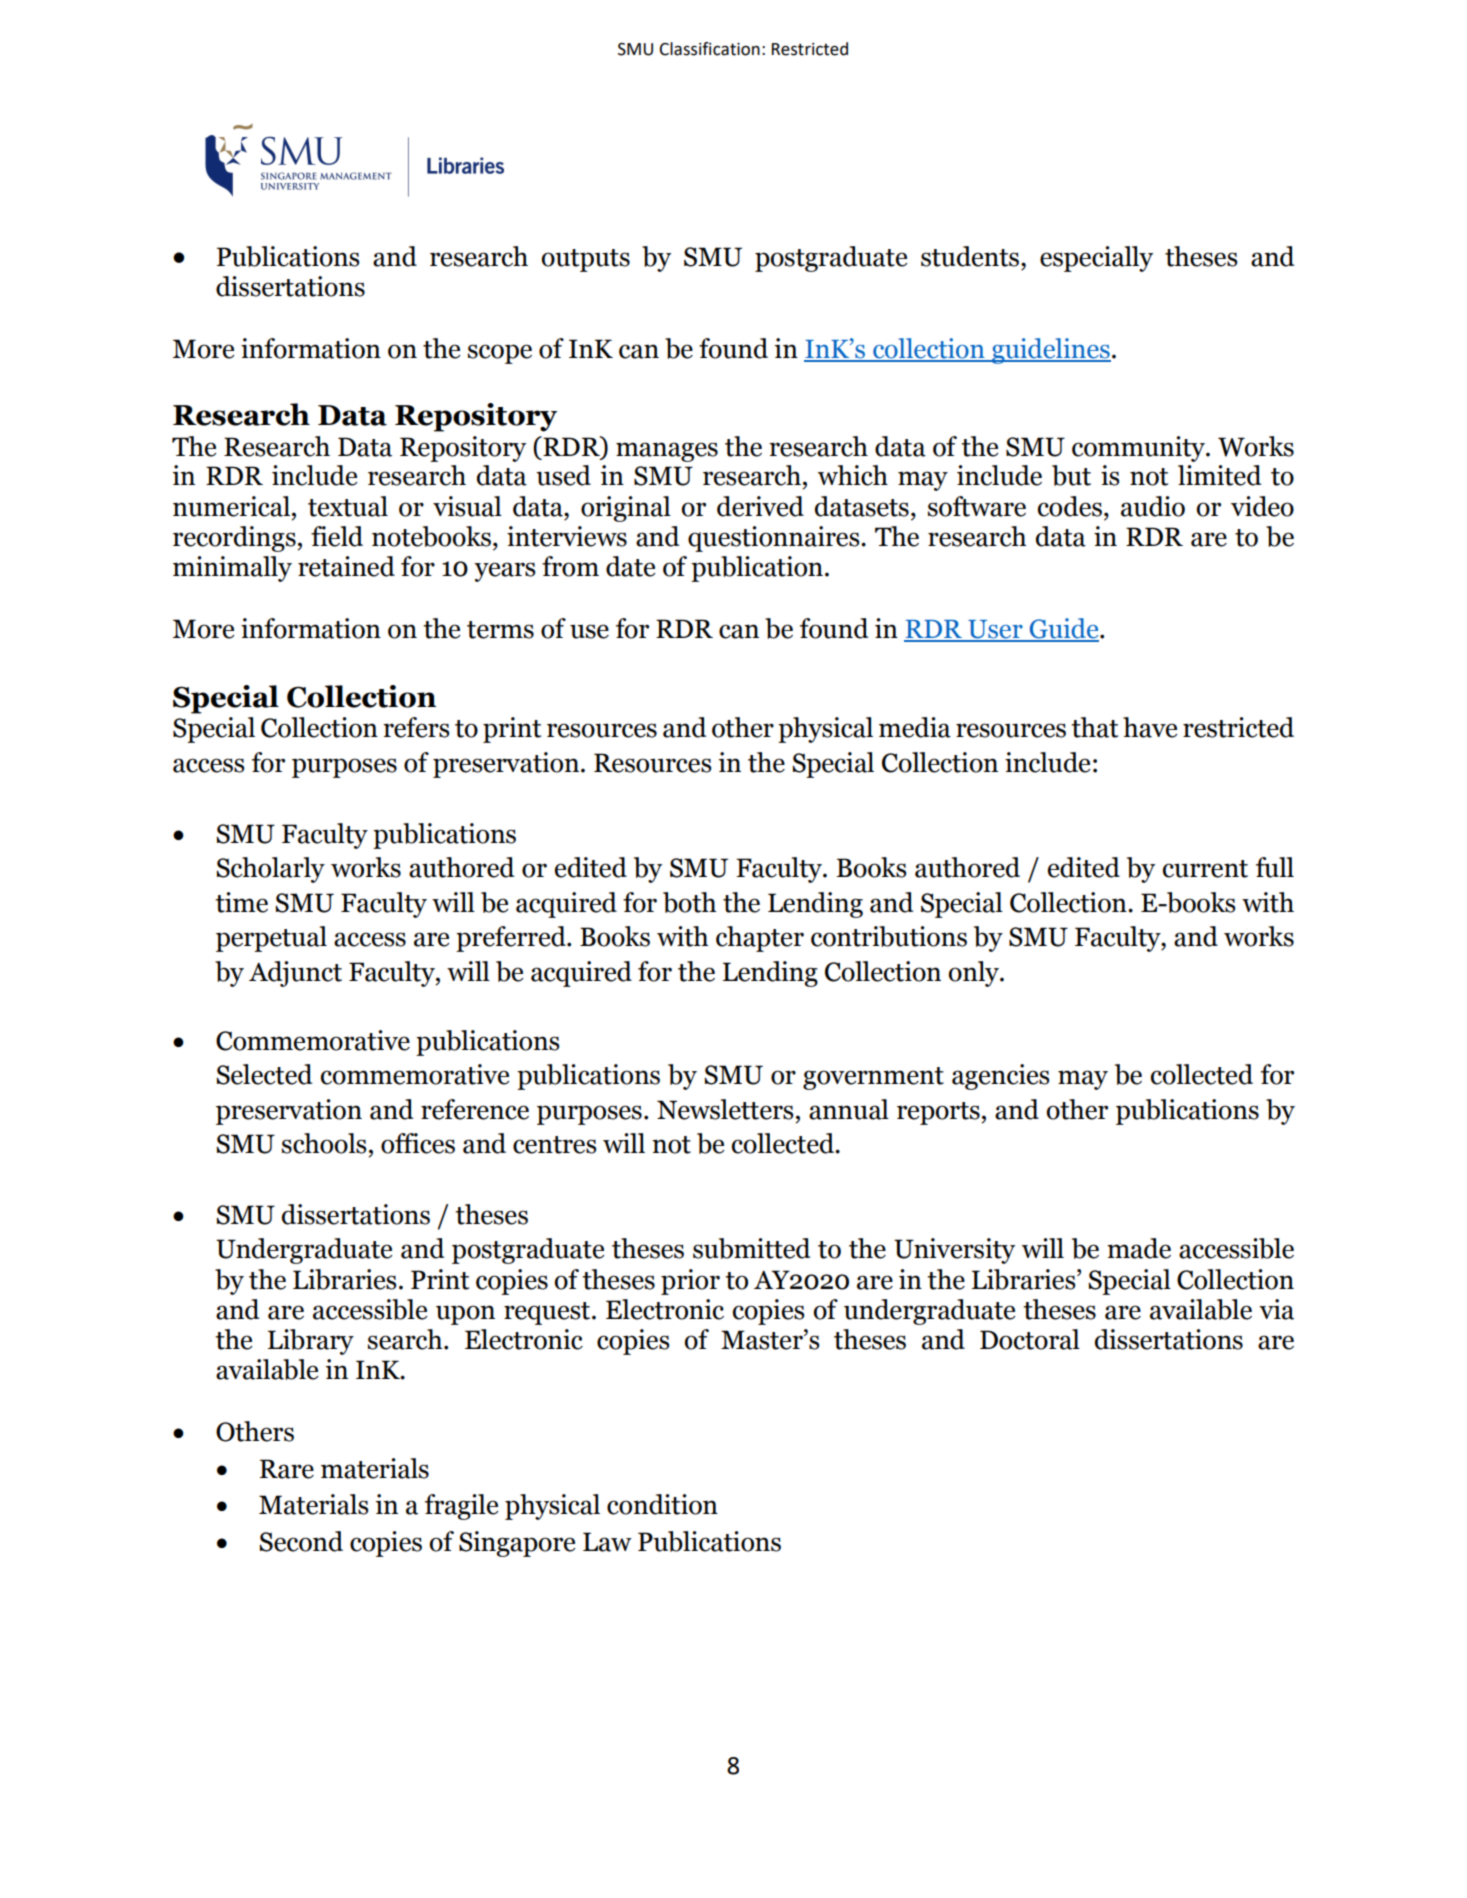 Image resolution: width=1467 pixels, height=1898 pixels. What do you see at coordinates (585, 260) in the screenshot?
I see `outputs` at bounding box center [585, 260].
